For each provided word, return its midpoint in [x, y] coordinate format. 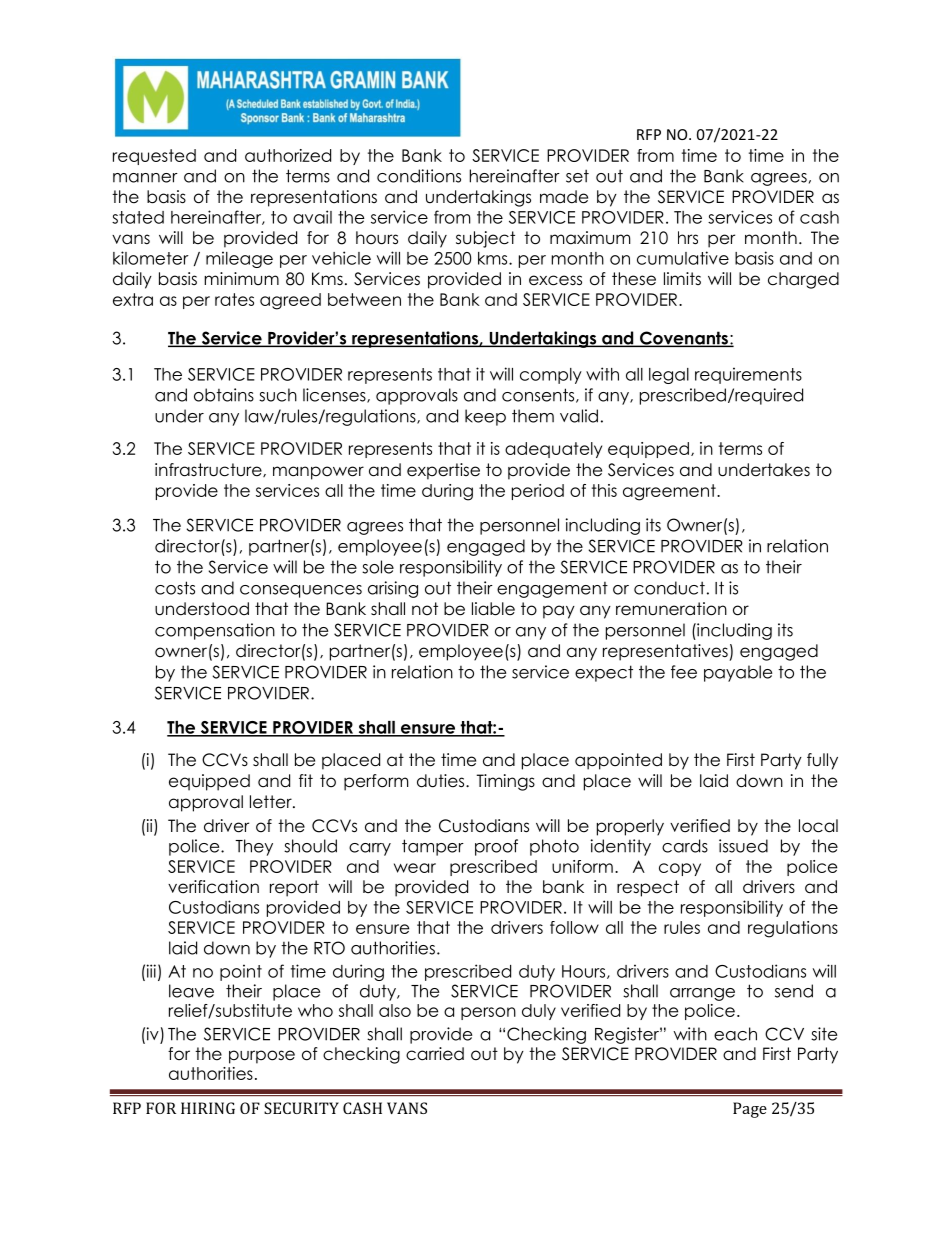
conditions [419, 176]
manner [145, 178]
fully [822, 761]
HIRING [208, 1108]
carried [435, 1054]
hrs [688, 238]
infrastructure [209, 470]
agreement [670, 492]
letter [272, 802]
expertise [443, 471]
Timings [506, 782]
